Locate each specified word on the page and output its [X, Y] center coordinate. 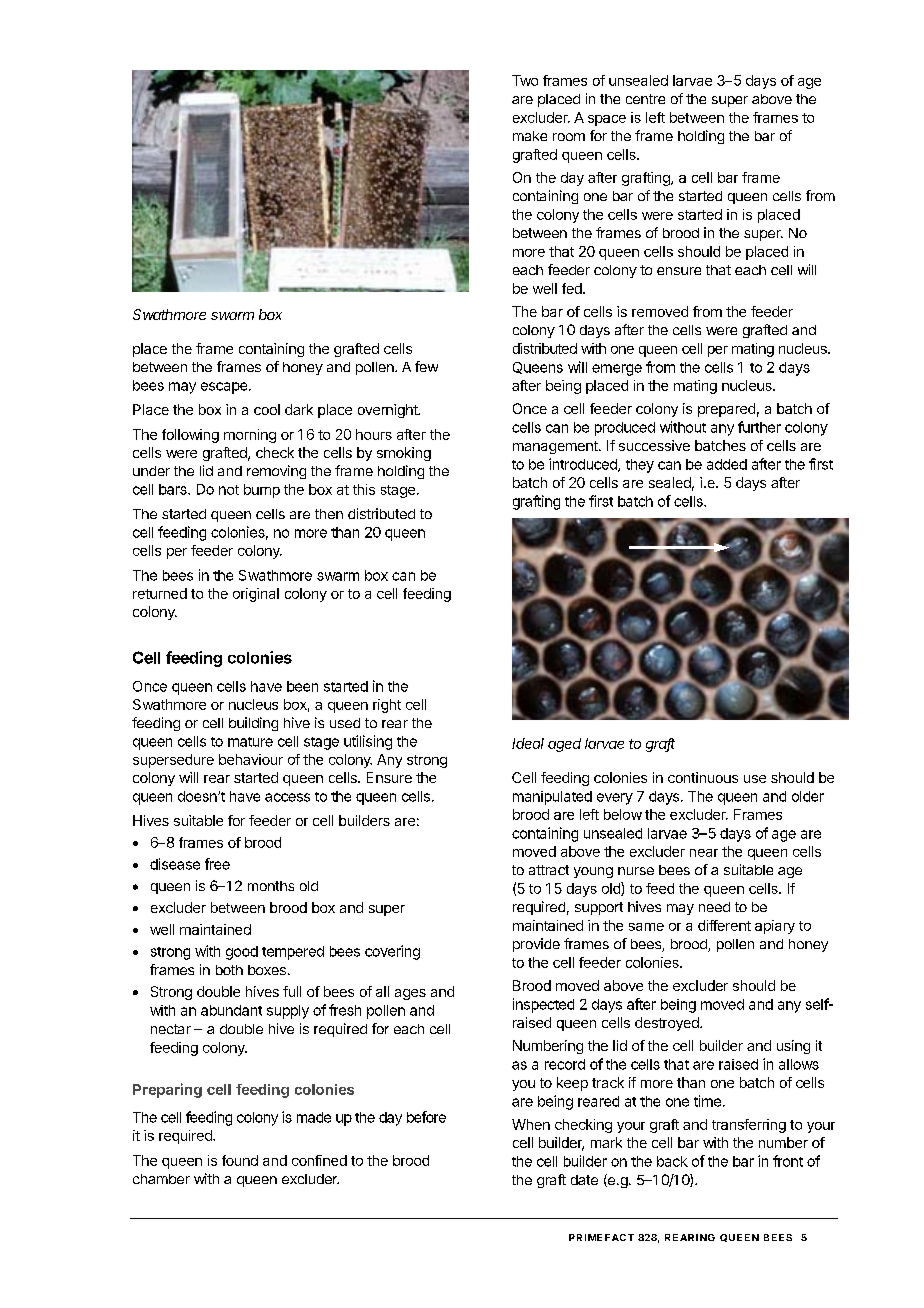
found [240, 1160]
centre [645, 99]
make [530, 136]
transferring [749, 1126]
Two [525, 80]
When [531, 1124]
